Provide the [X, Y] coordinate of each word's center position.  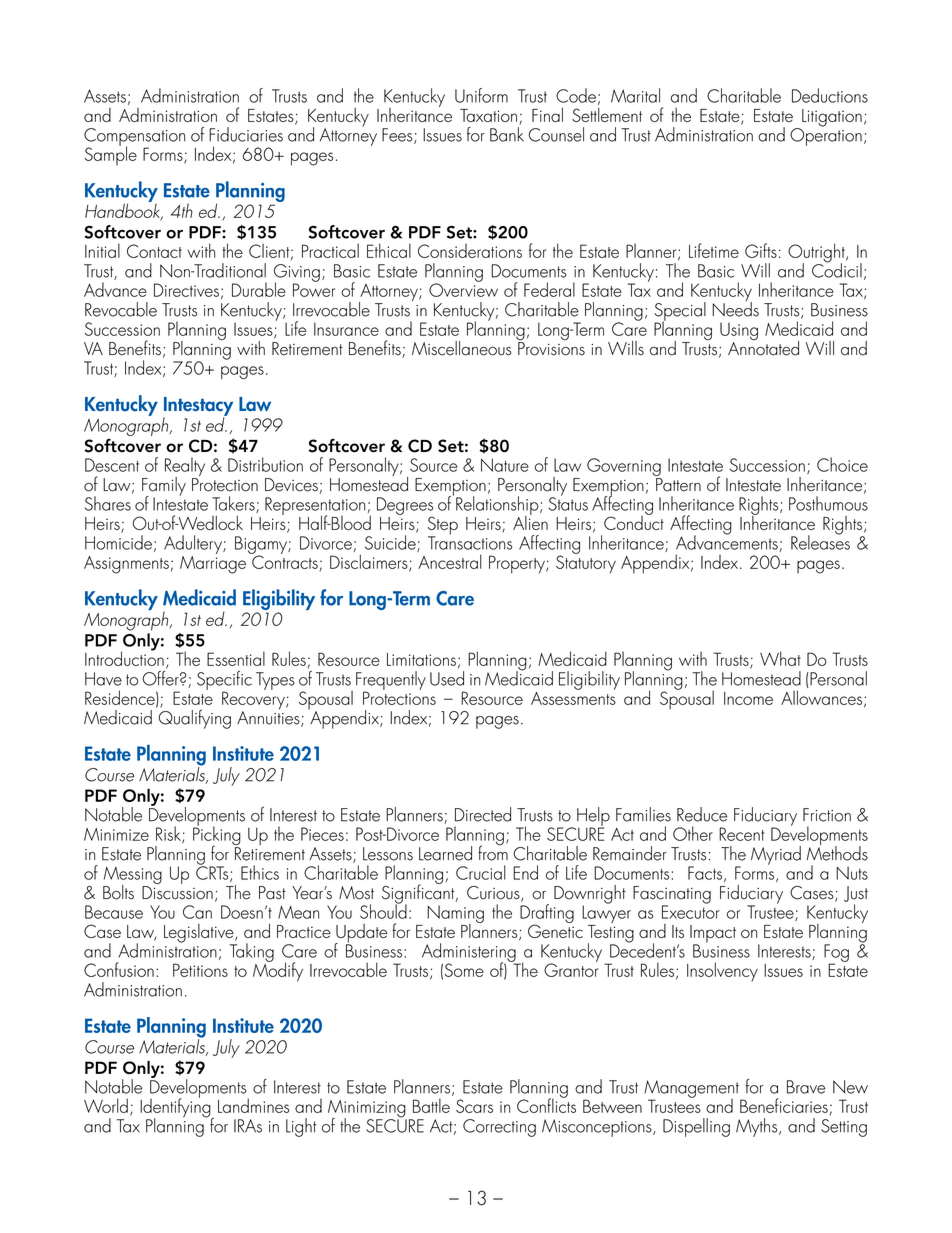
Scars [474, 1106]
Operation [826, 136]
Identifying [176, 1108]
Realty [185, 468]
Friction [827, 815]
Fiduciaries [246, 134]
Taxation [488, 115]
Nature [505, 465]
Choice [842, 464]
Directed [483, 814]
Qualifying [193, 718]
